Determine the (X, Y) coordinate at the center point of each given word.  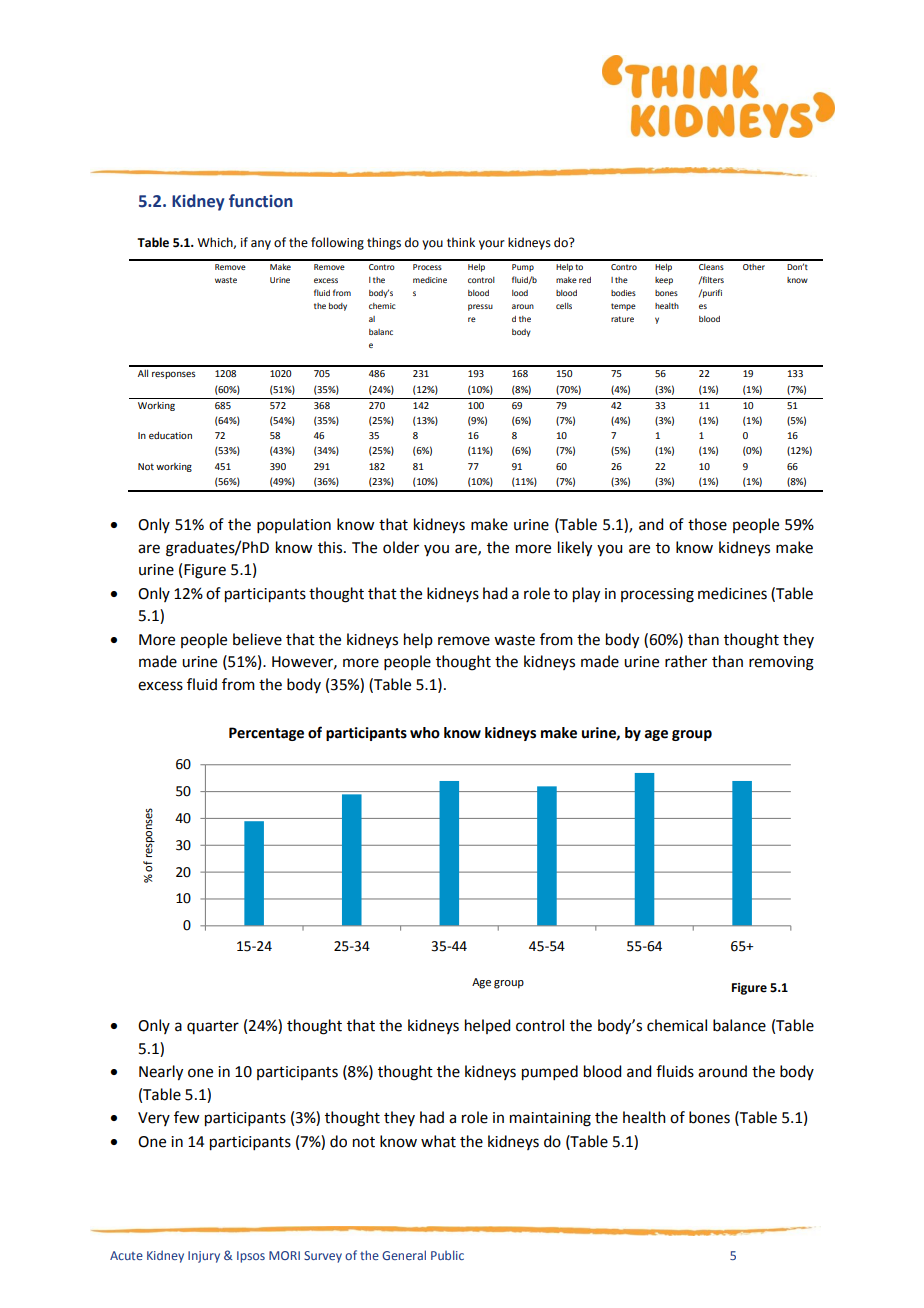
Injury (204, 1257)
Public (447, 1255)
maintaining (550, 1119)
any (261, 245)
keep (664, 281)
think (461, 242)
